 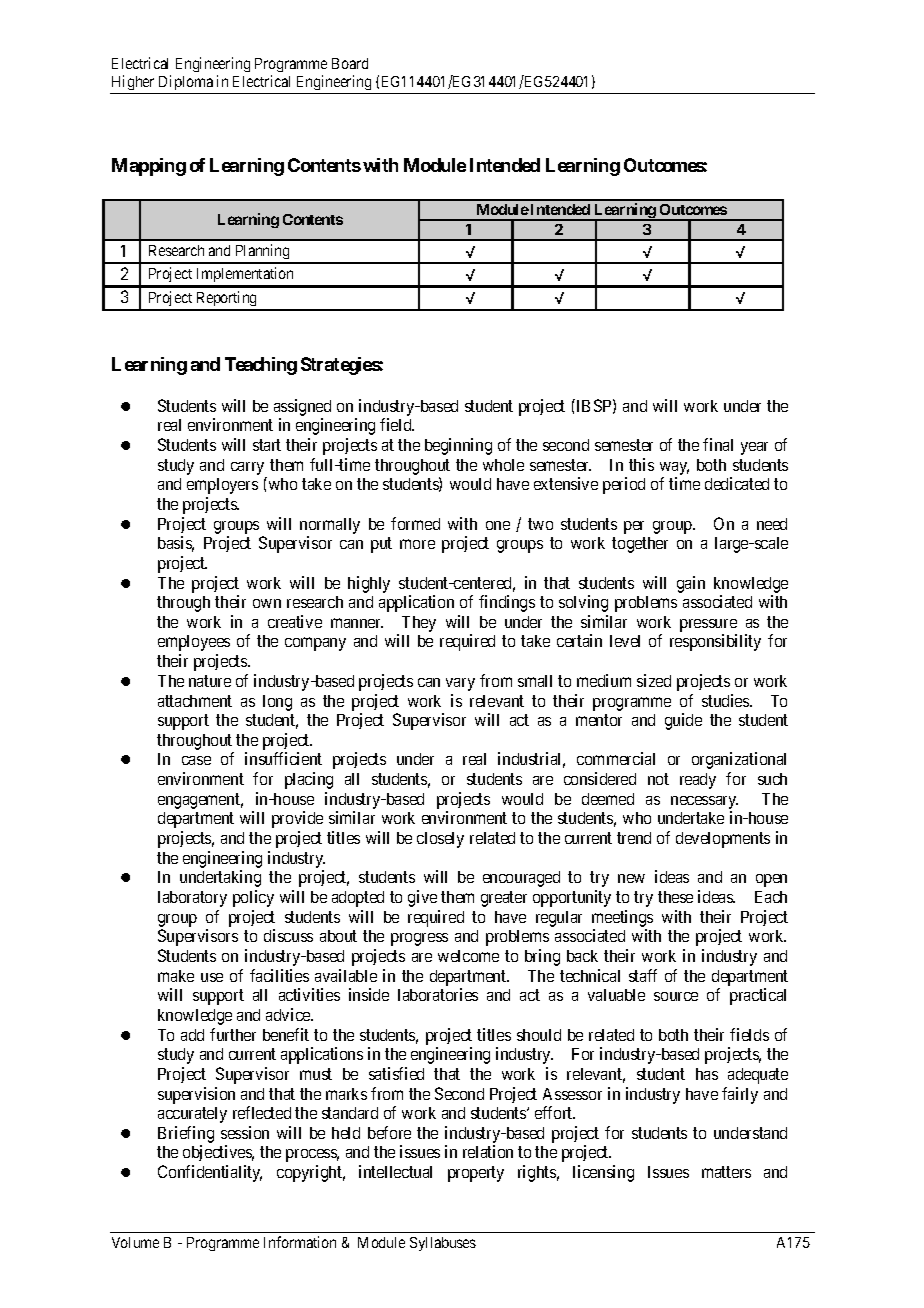 I want to click on property, so click(x=476, y=1174).
